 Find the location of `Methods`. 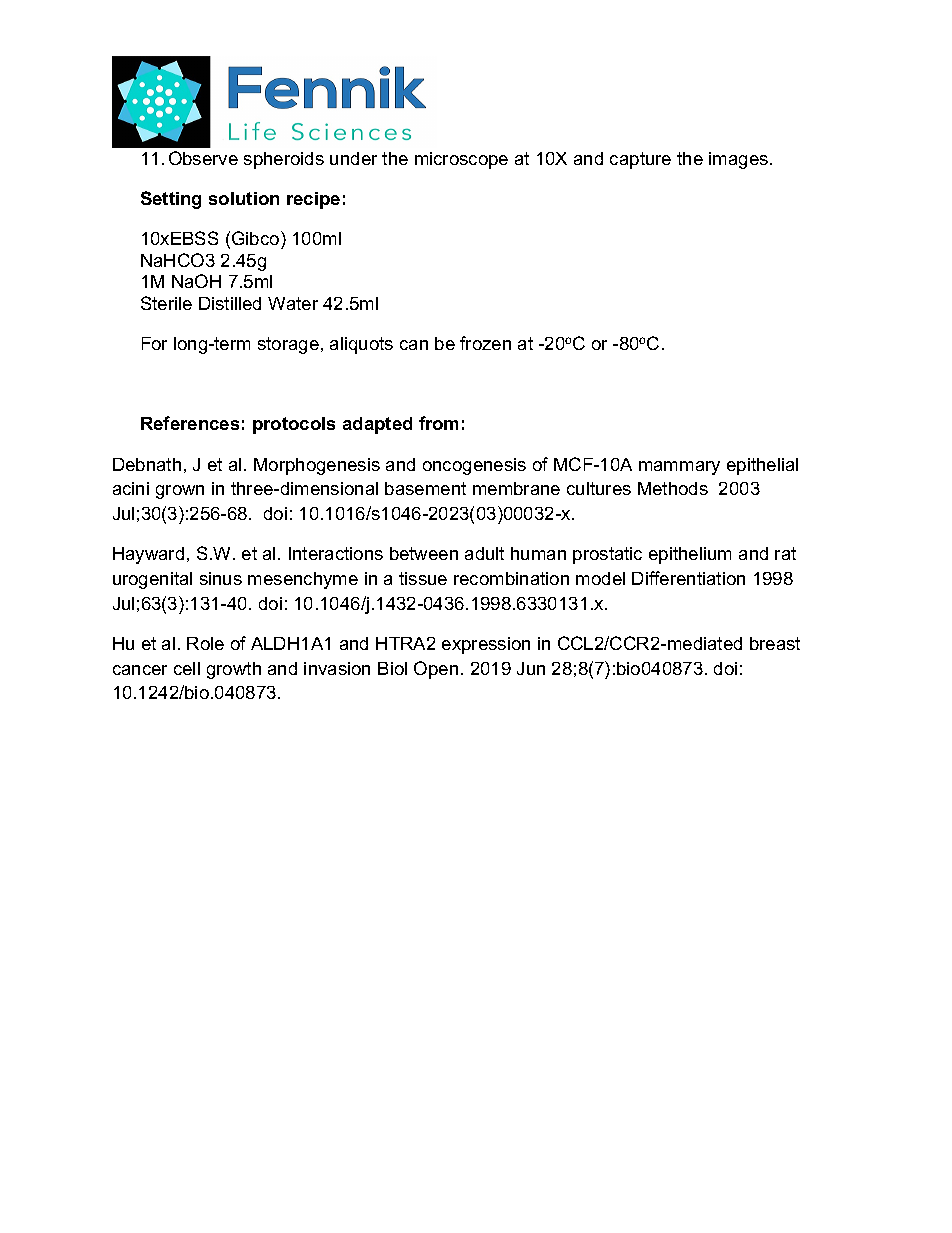

Methods is located at coordinates (673, 488).
